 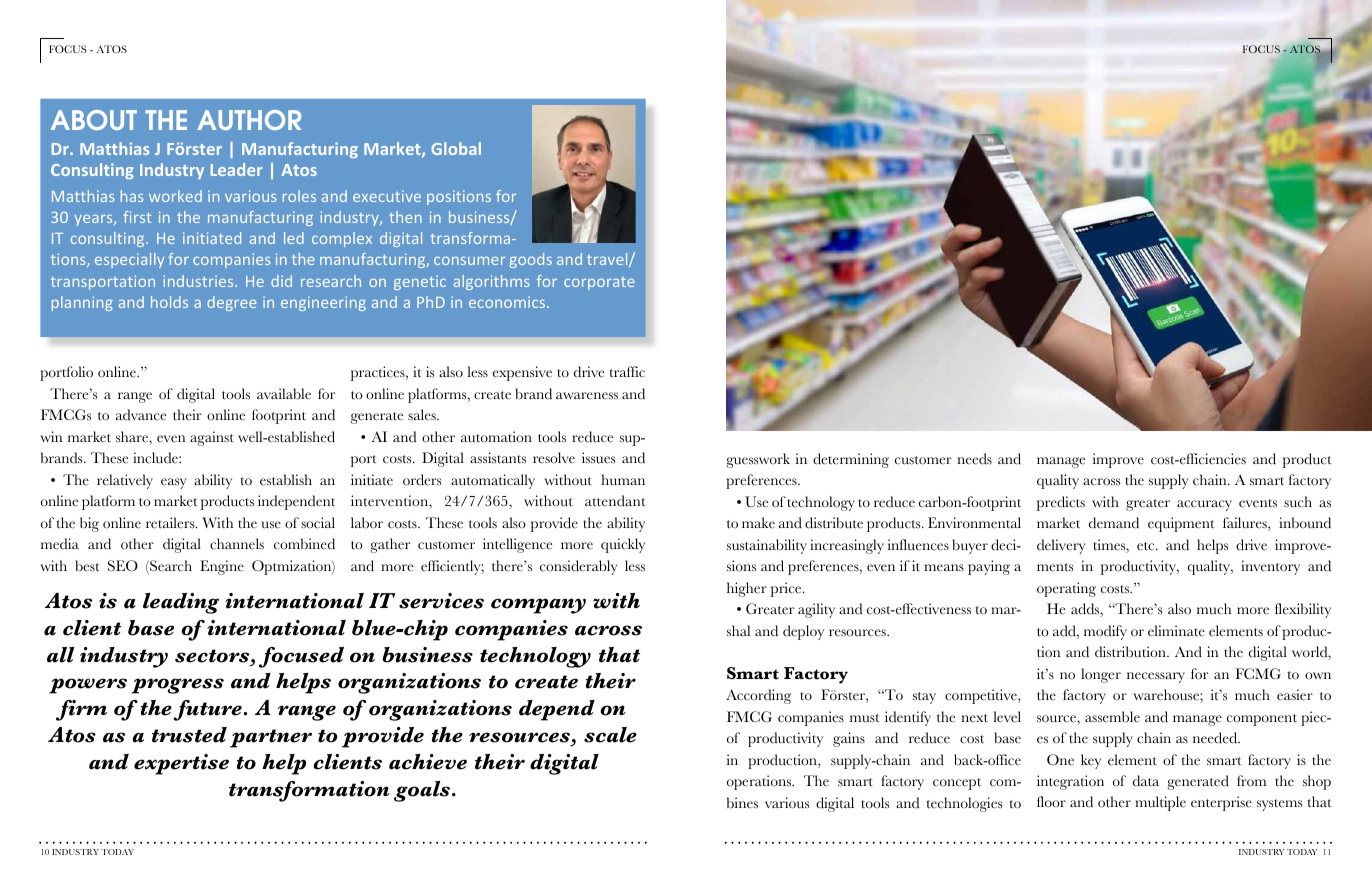 I want to click on deploy, so click(x=803, y=632).
